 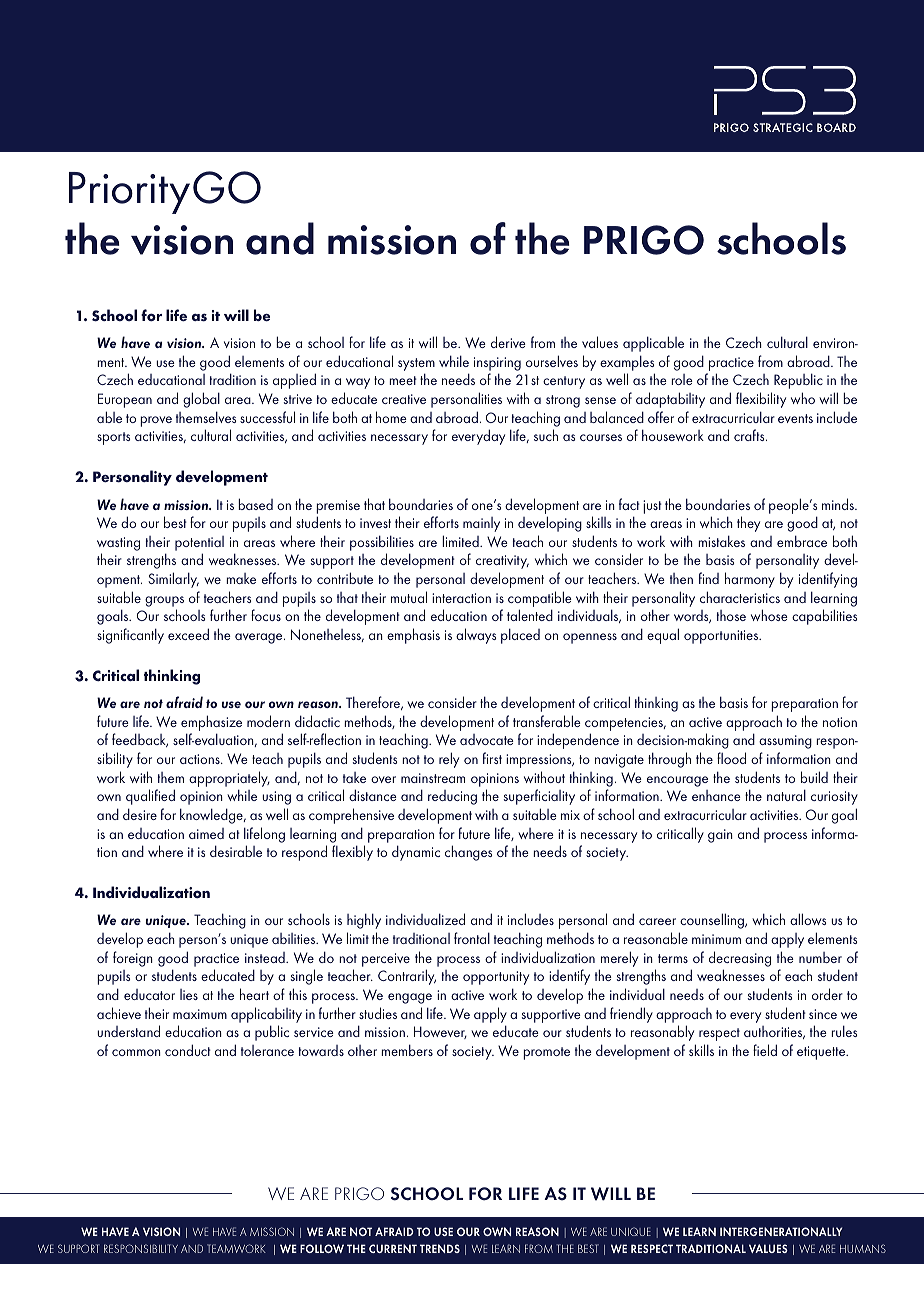 I want to click on natural, so click(x=786, y=795).
